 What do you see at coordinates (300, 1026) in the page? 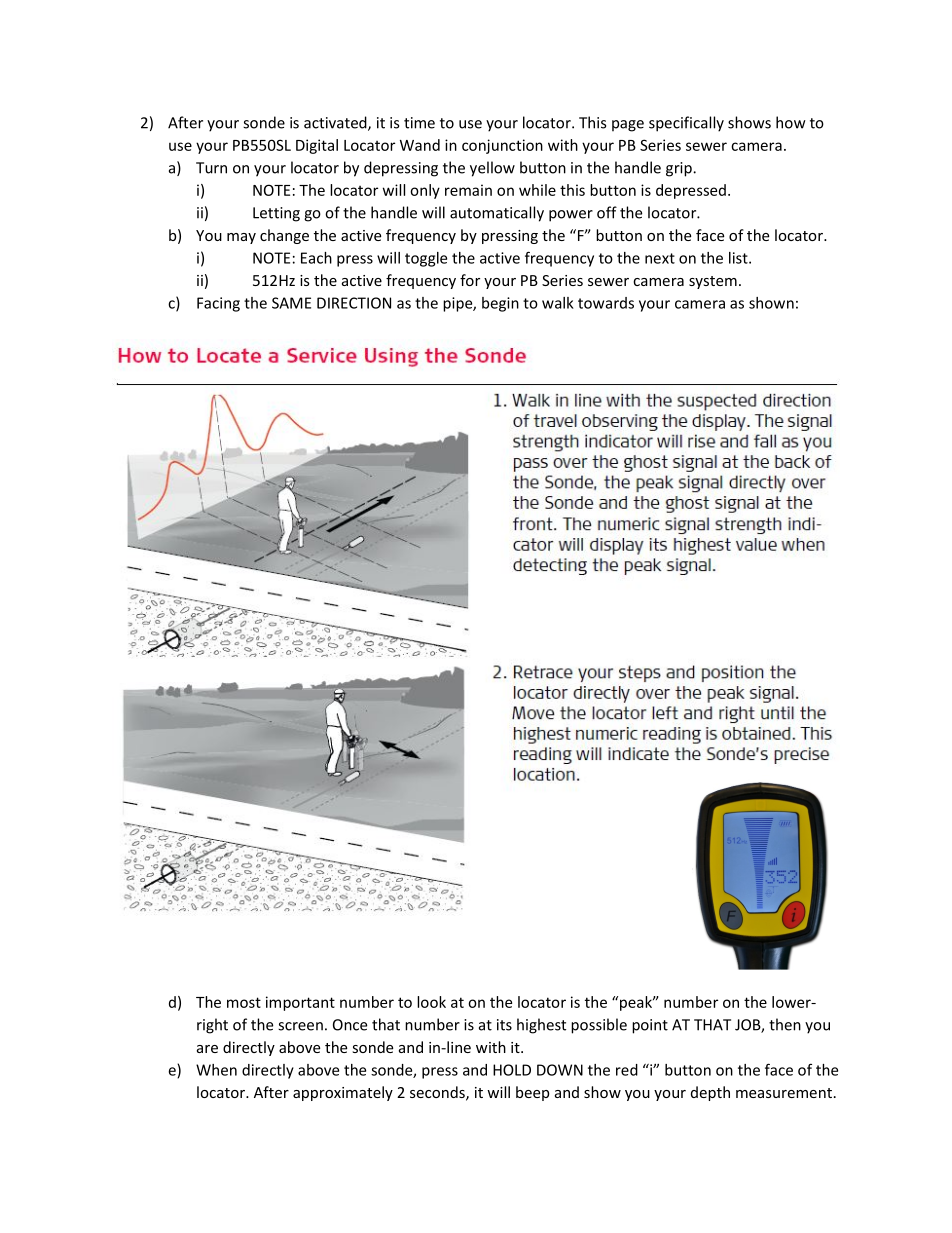
I see `screen` at bounding box center [300, 1026].
